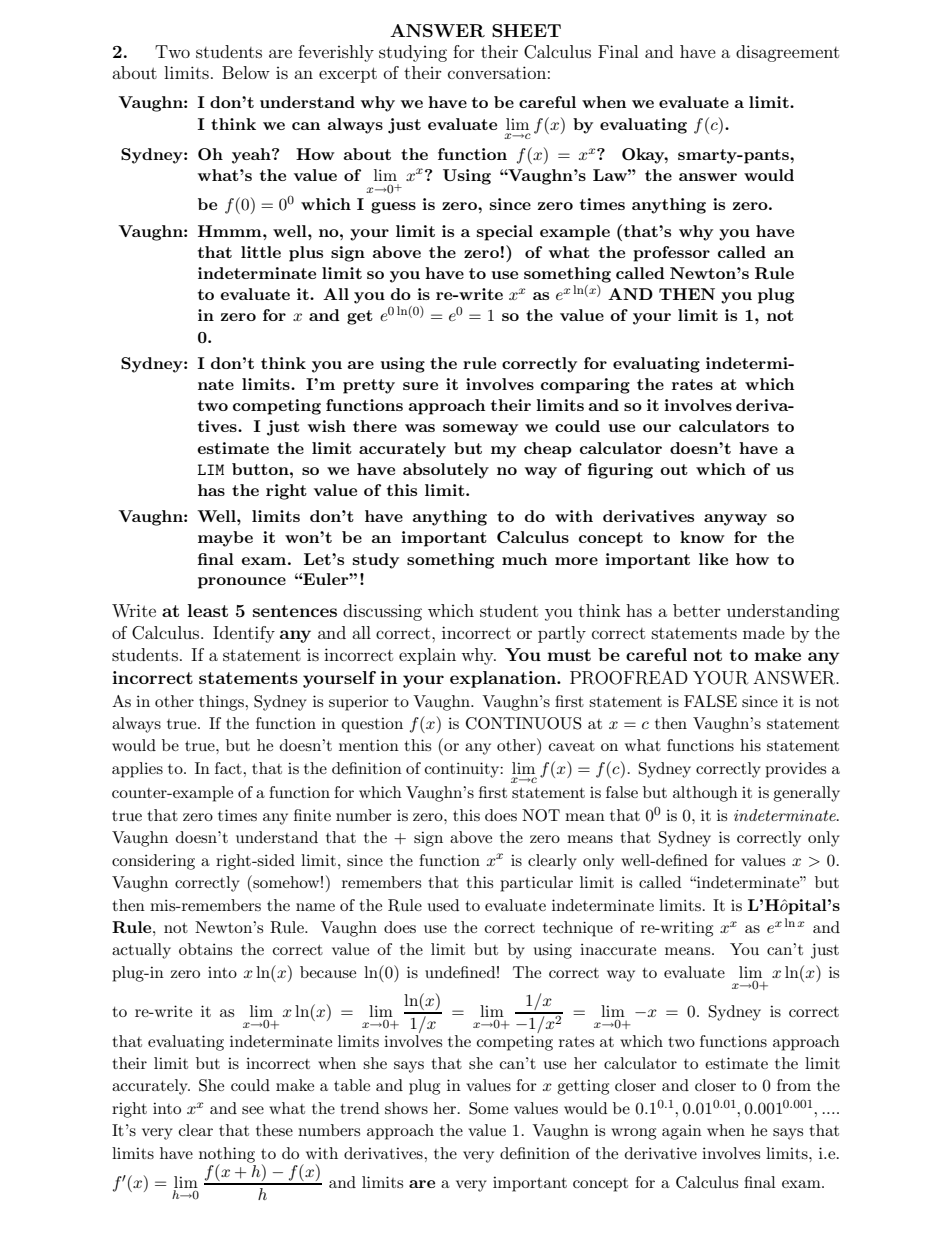 Image resolution: width=952 pixels, height=1233 pixels. Describe the element at coordinates (253, 1110) in the screenshot. I see `see` at that location.
